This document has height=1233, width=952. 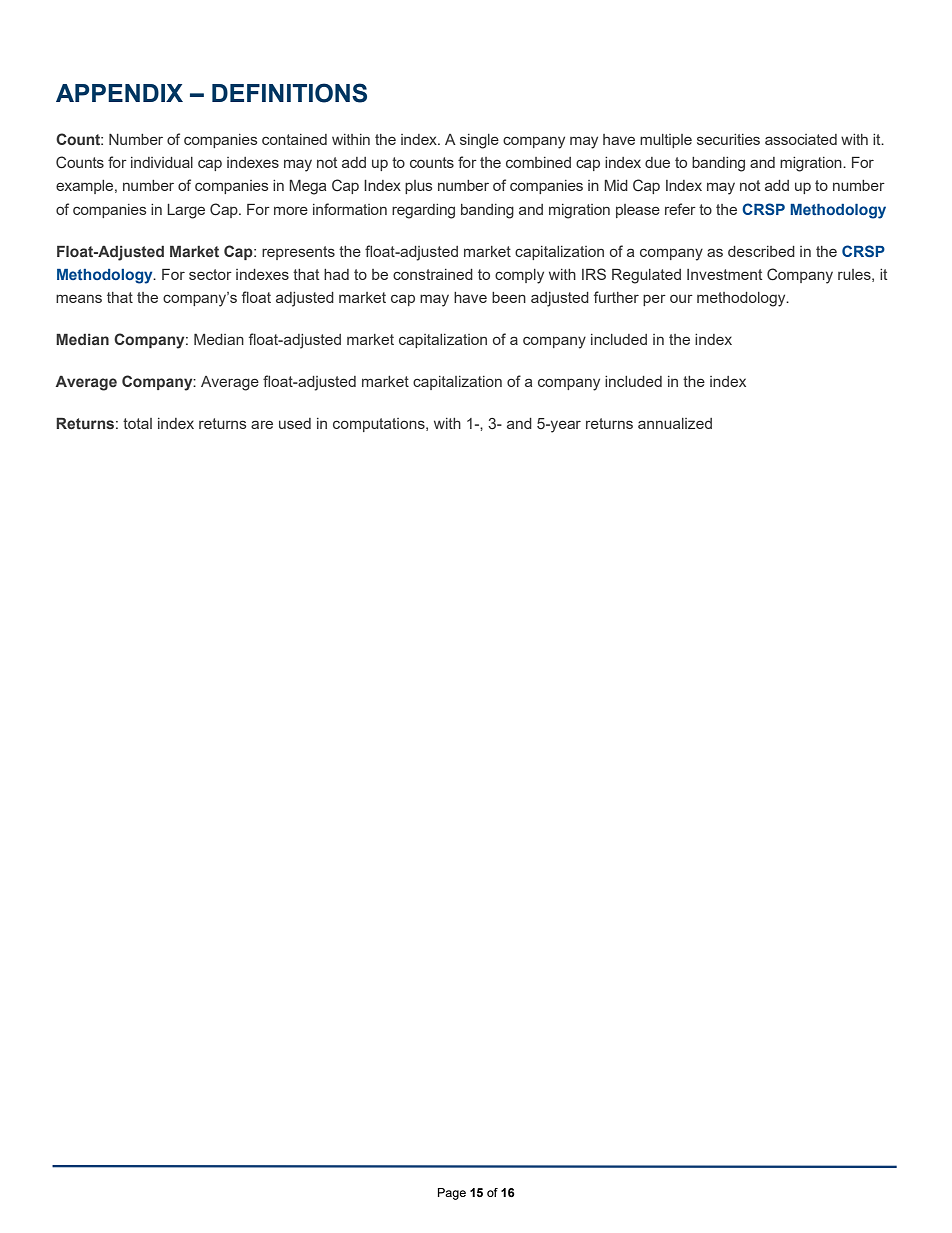 I want to click on are, so click(x=262, y=424).
